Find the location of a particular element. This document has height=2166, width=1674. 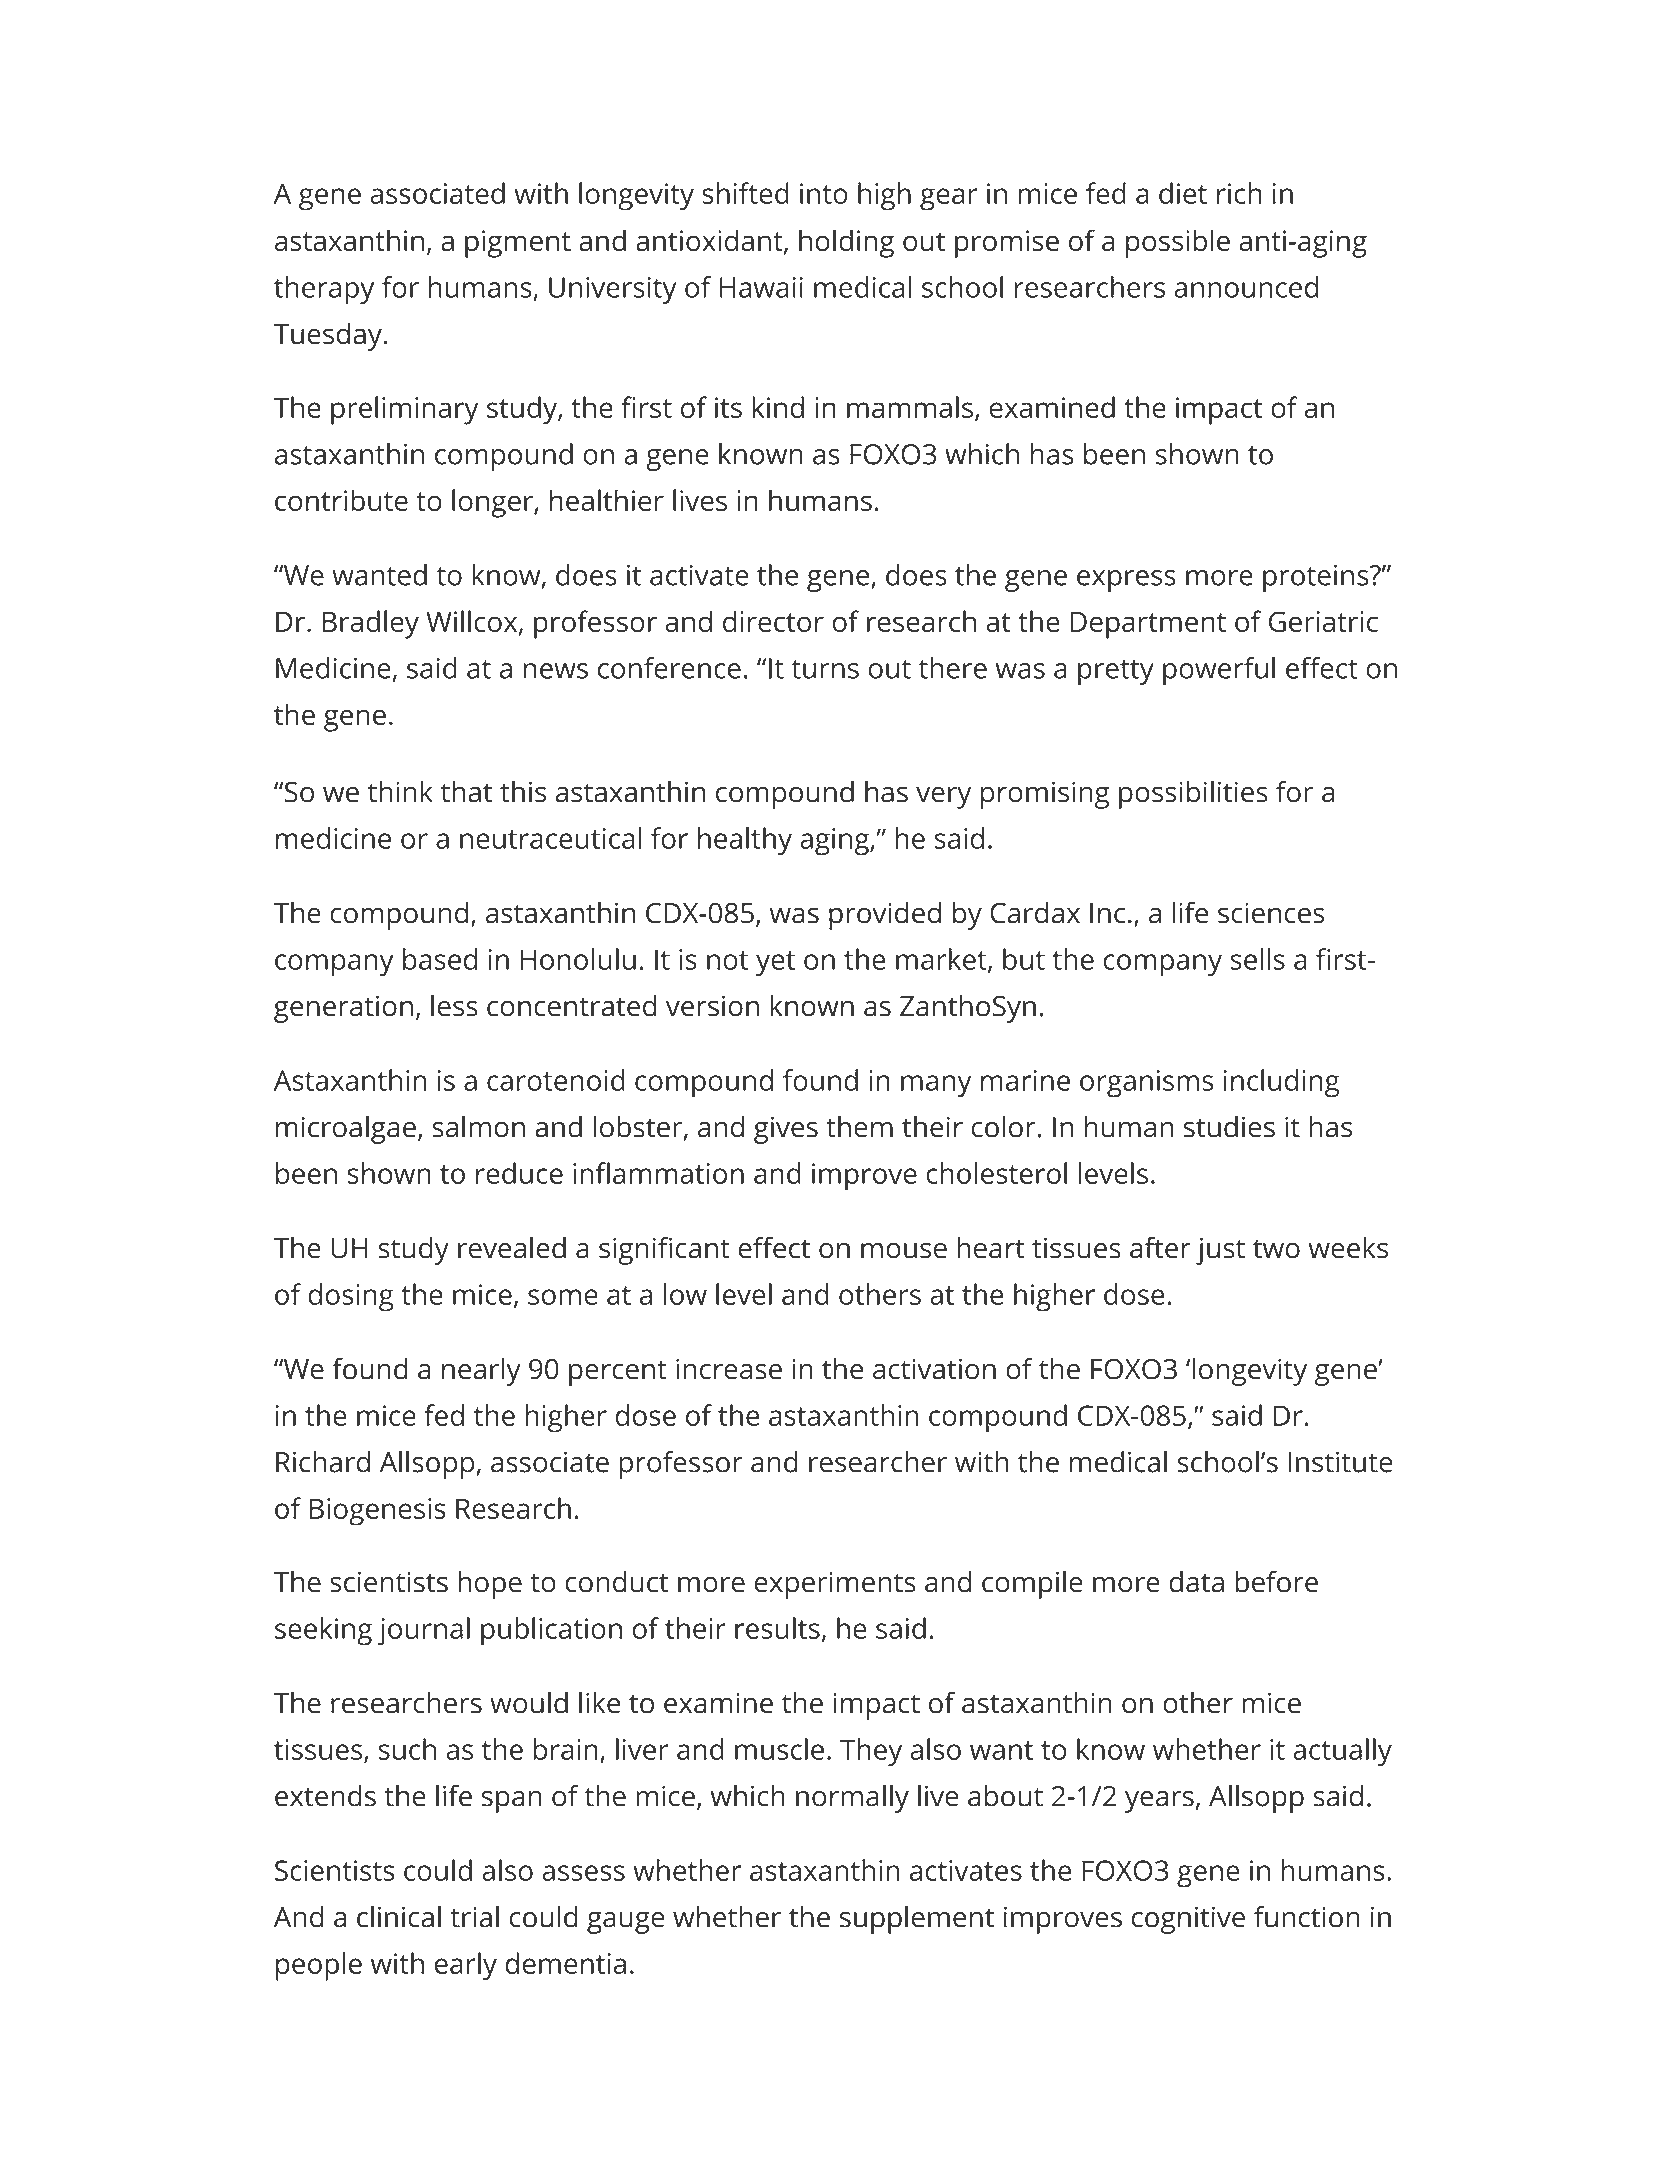

microalgae is located at coordinates (346, 1130).
